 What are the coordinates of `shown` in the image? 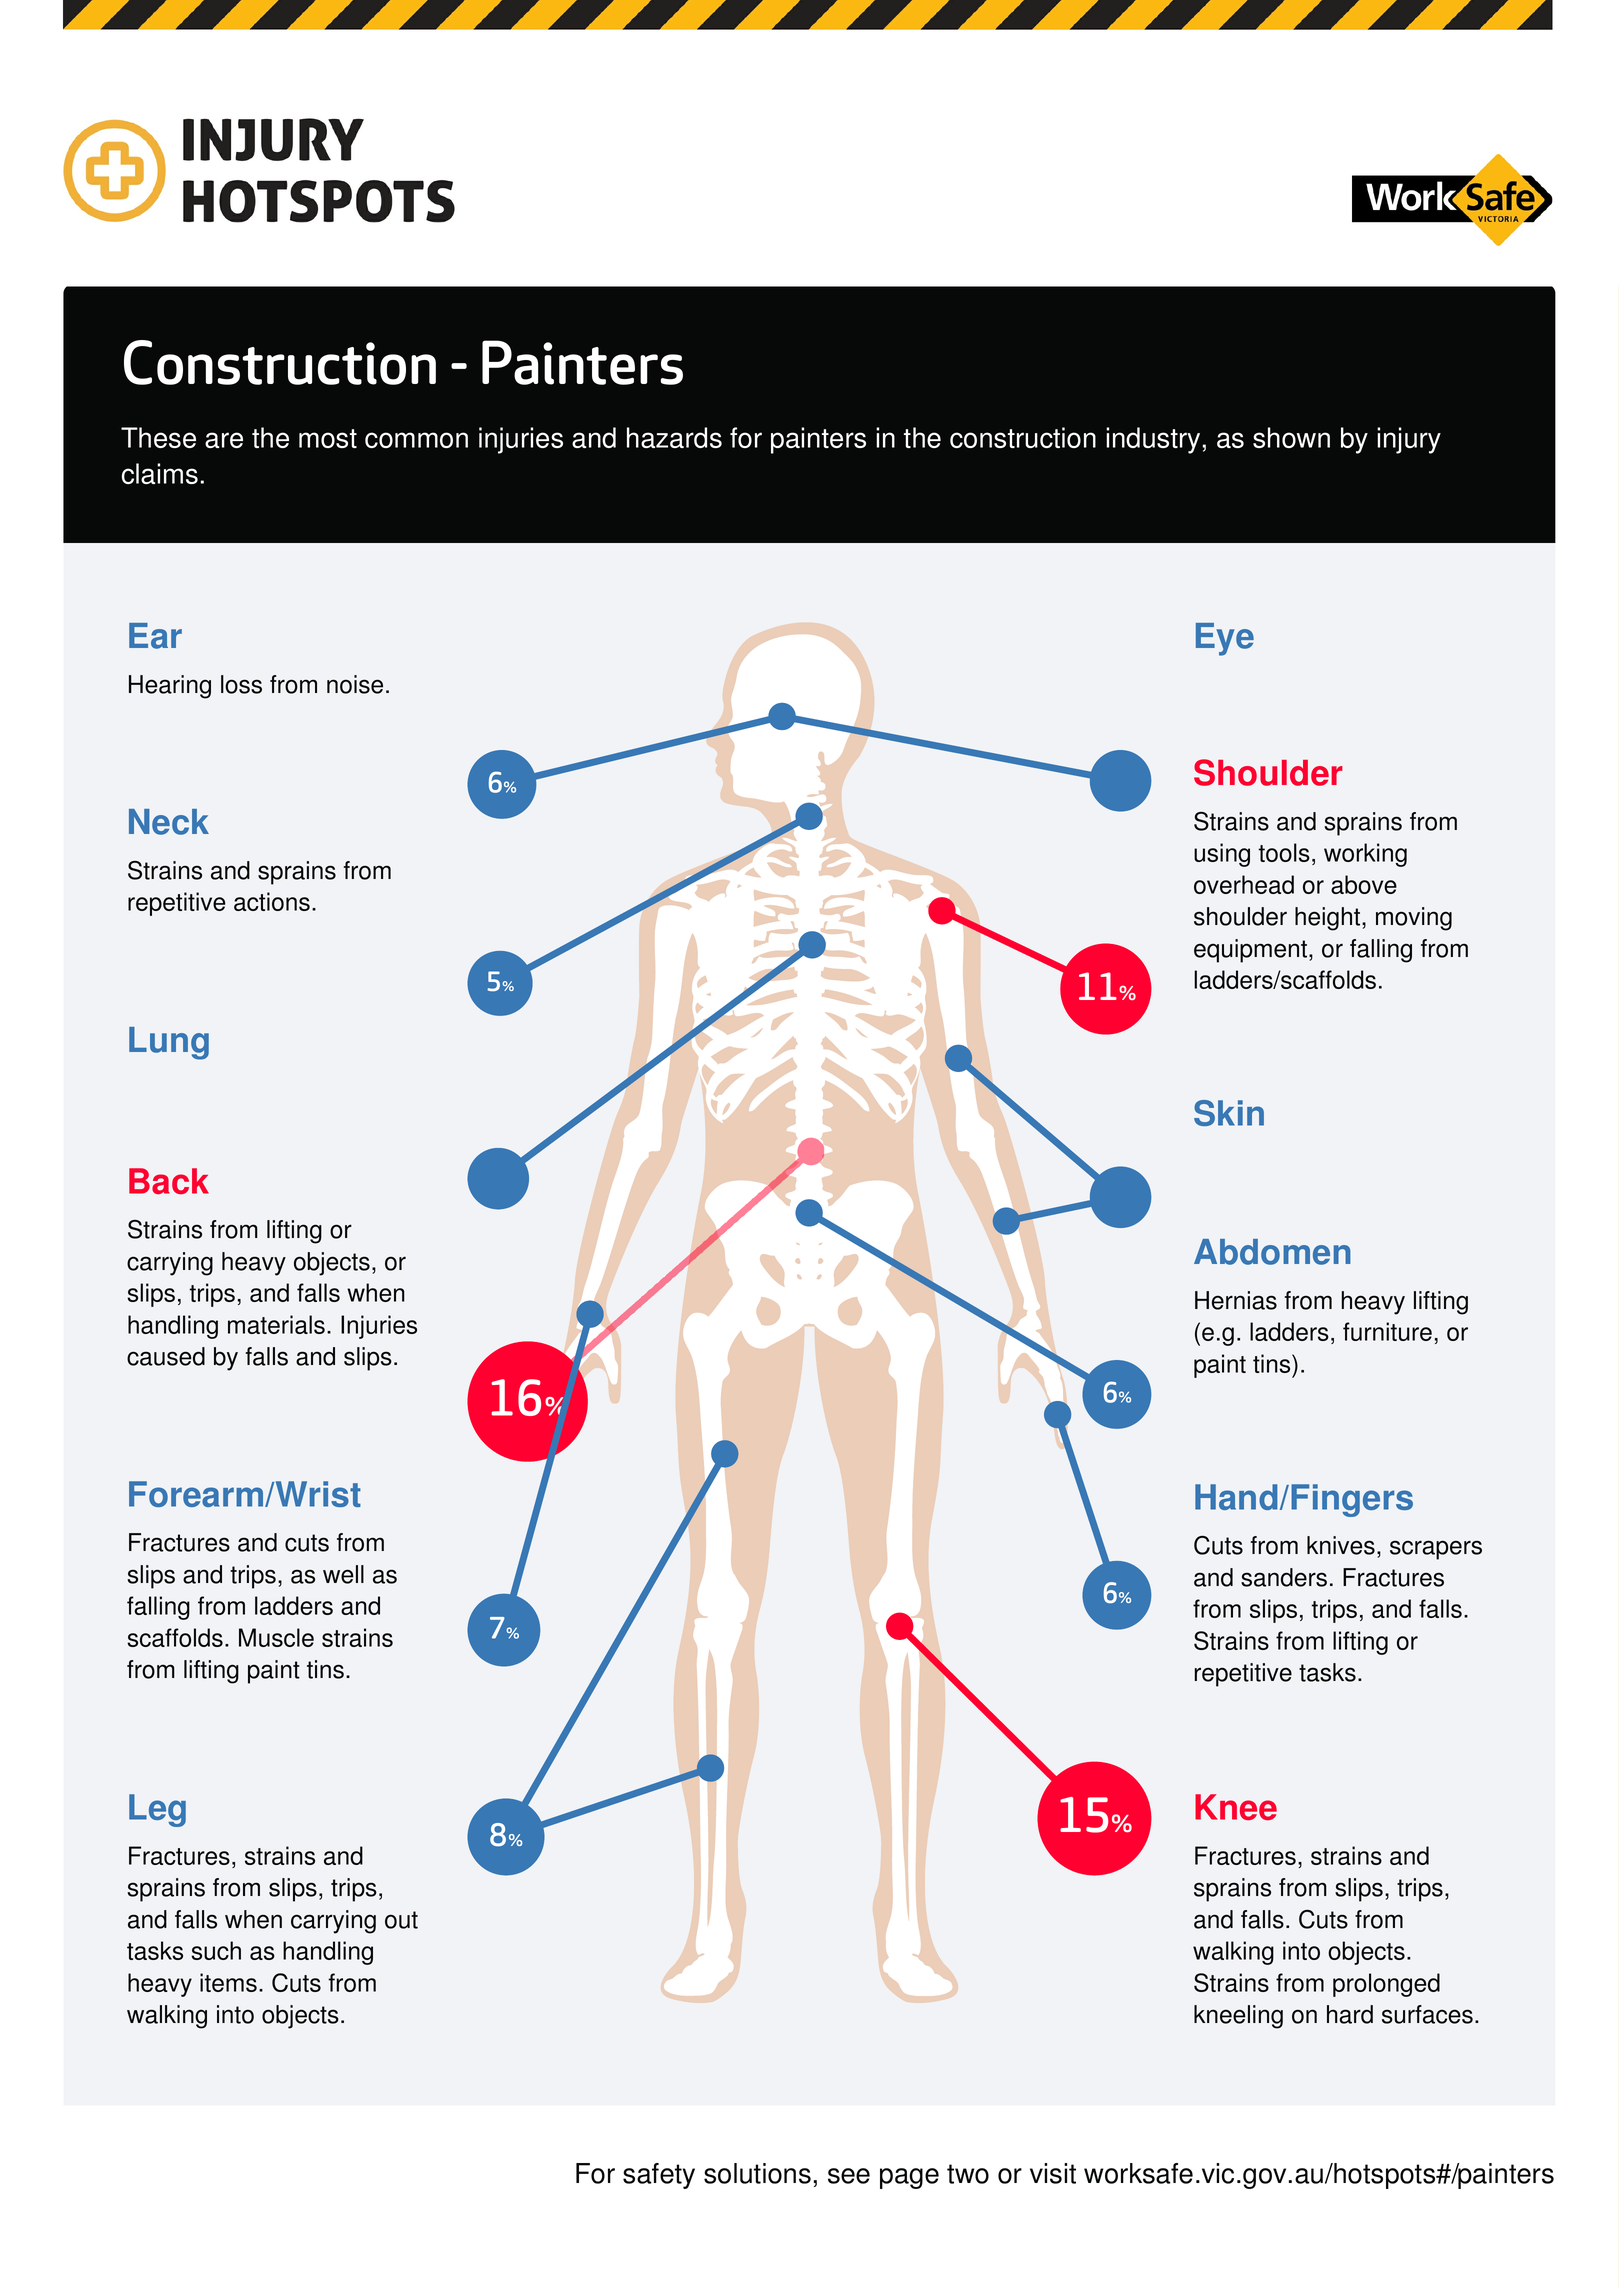 It's located at (1291, 437).
